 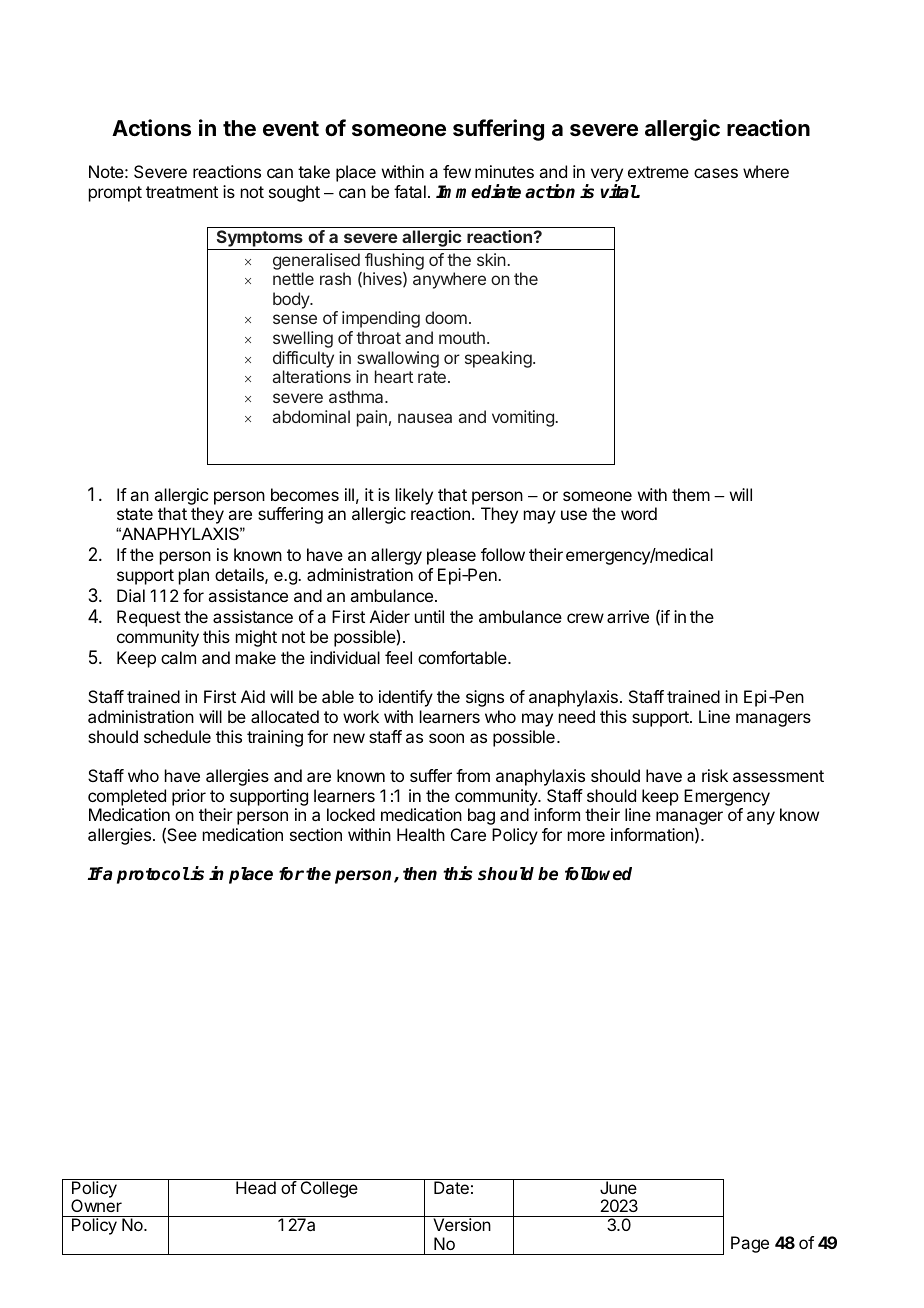 What do you see at coordinates (182, 192) in the image?
I see `treatment` at bounding box center [182, 192].
